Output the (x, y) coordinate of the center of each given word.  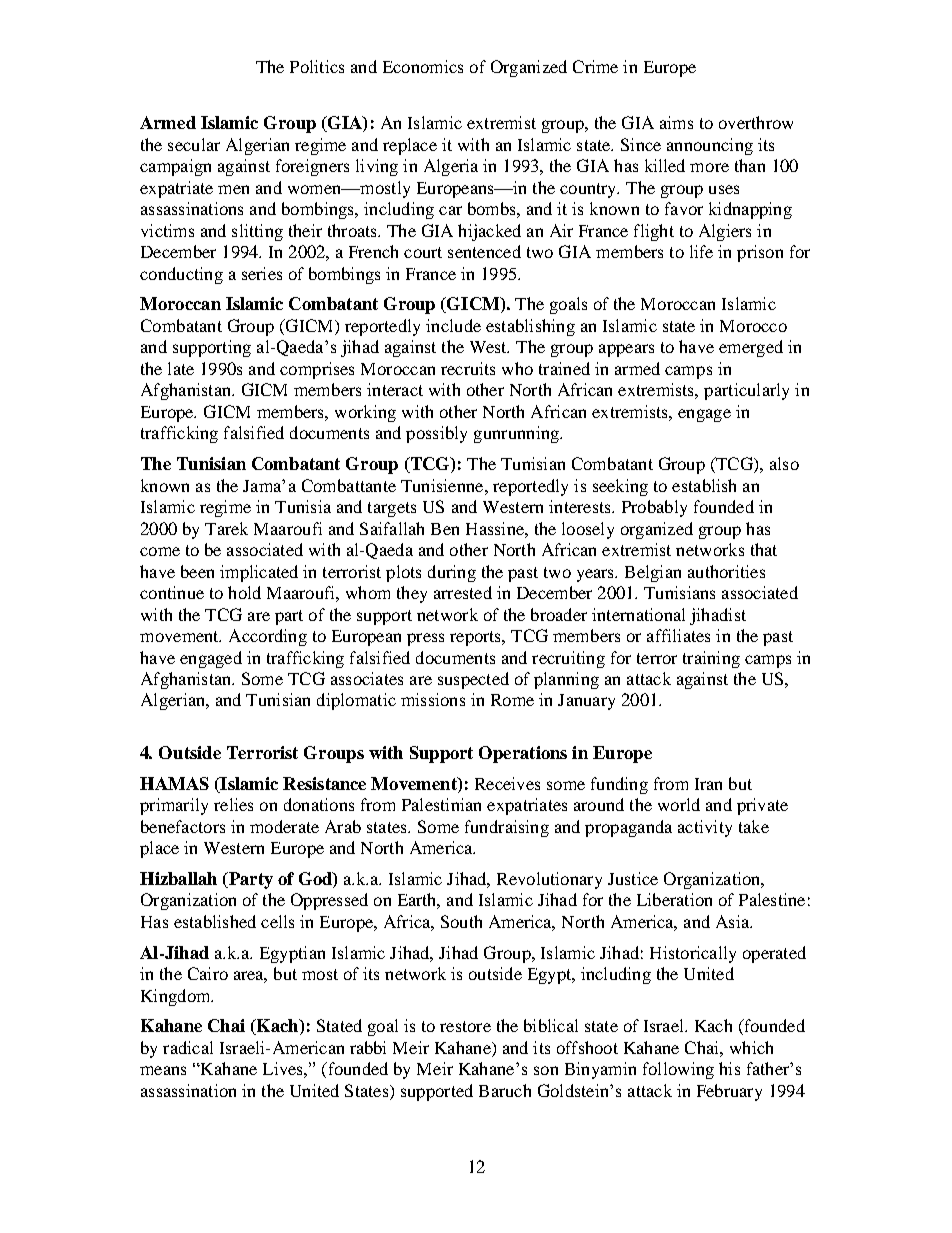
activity (705, 828)
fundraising (507, 828)
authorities (726, 571)
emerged (751, 348)
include (453, 325)
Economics (423, 66)
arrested (463, 592)
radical (188, 1047)
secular (194, 144)
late (181, 368)
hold (244, 592)
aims (676, 122)
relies (233, 804)
